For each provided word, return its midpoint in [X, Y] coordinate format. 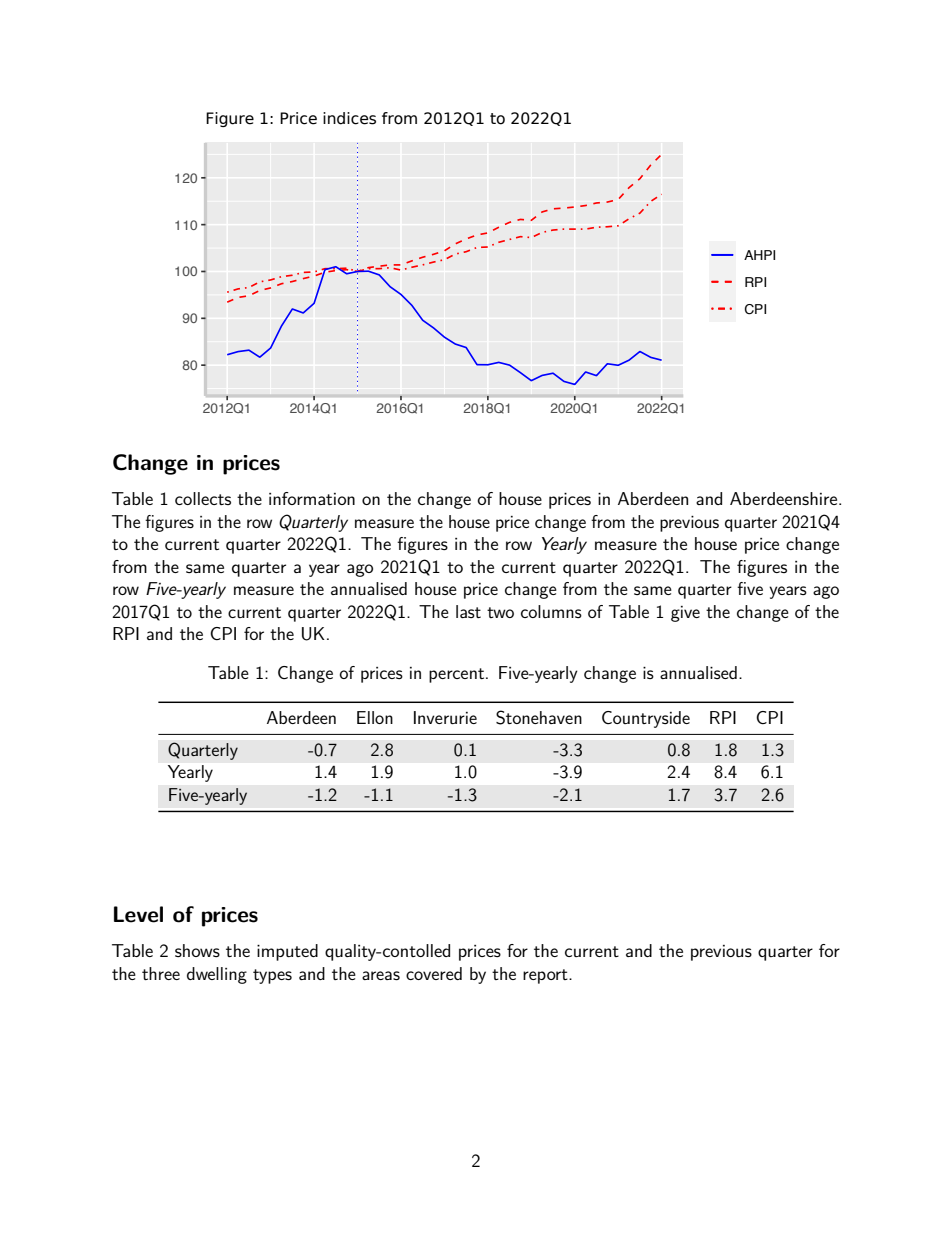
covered [434, 973]
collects [203, 498]
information [312, 498]
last [468, 611]
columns [551, 611]
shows [197, 950]
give [685, 614]
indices [349, 118]
